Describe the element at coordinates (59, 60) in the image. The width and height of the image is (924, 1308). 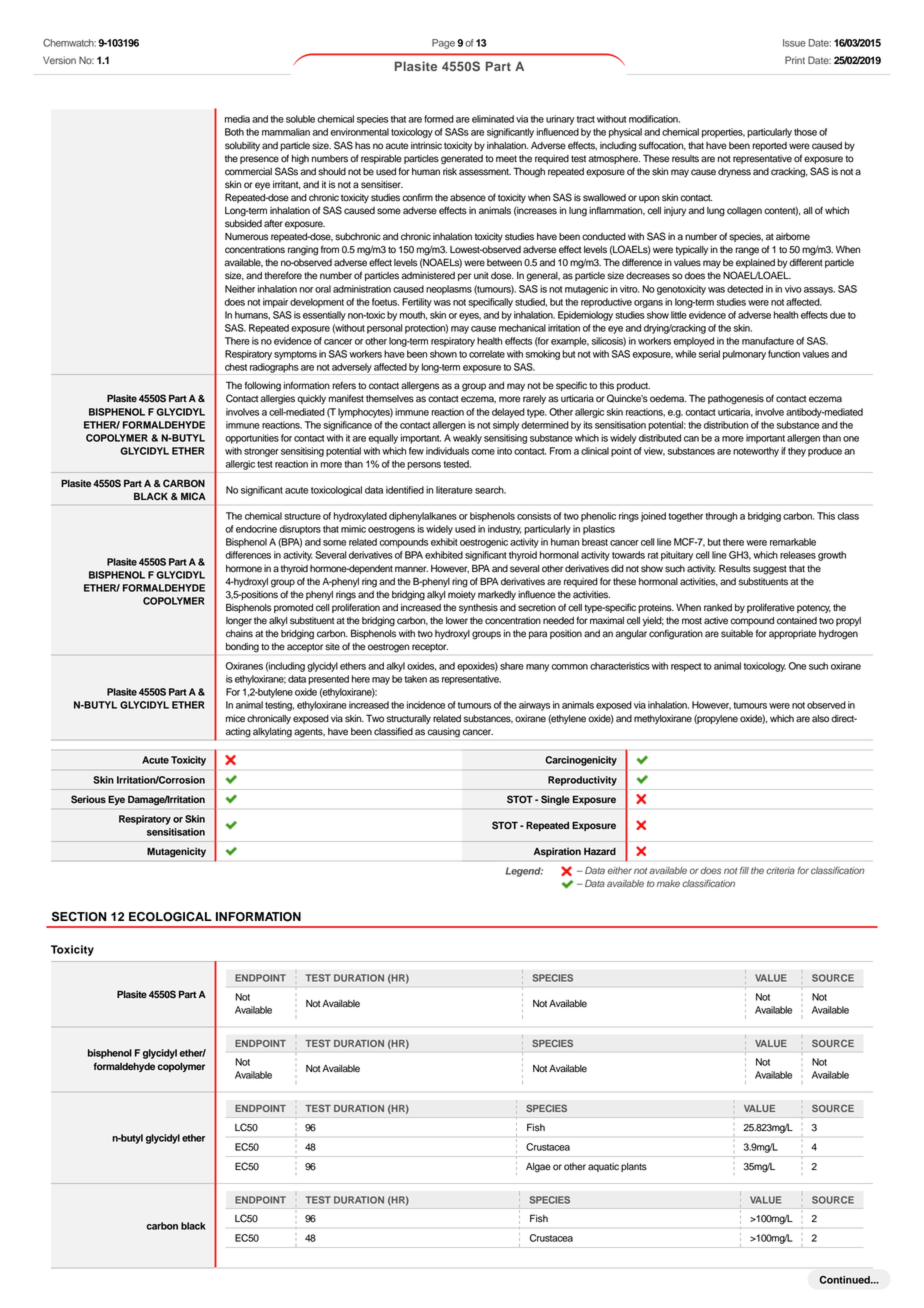
I see `Version` at that location.
